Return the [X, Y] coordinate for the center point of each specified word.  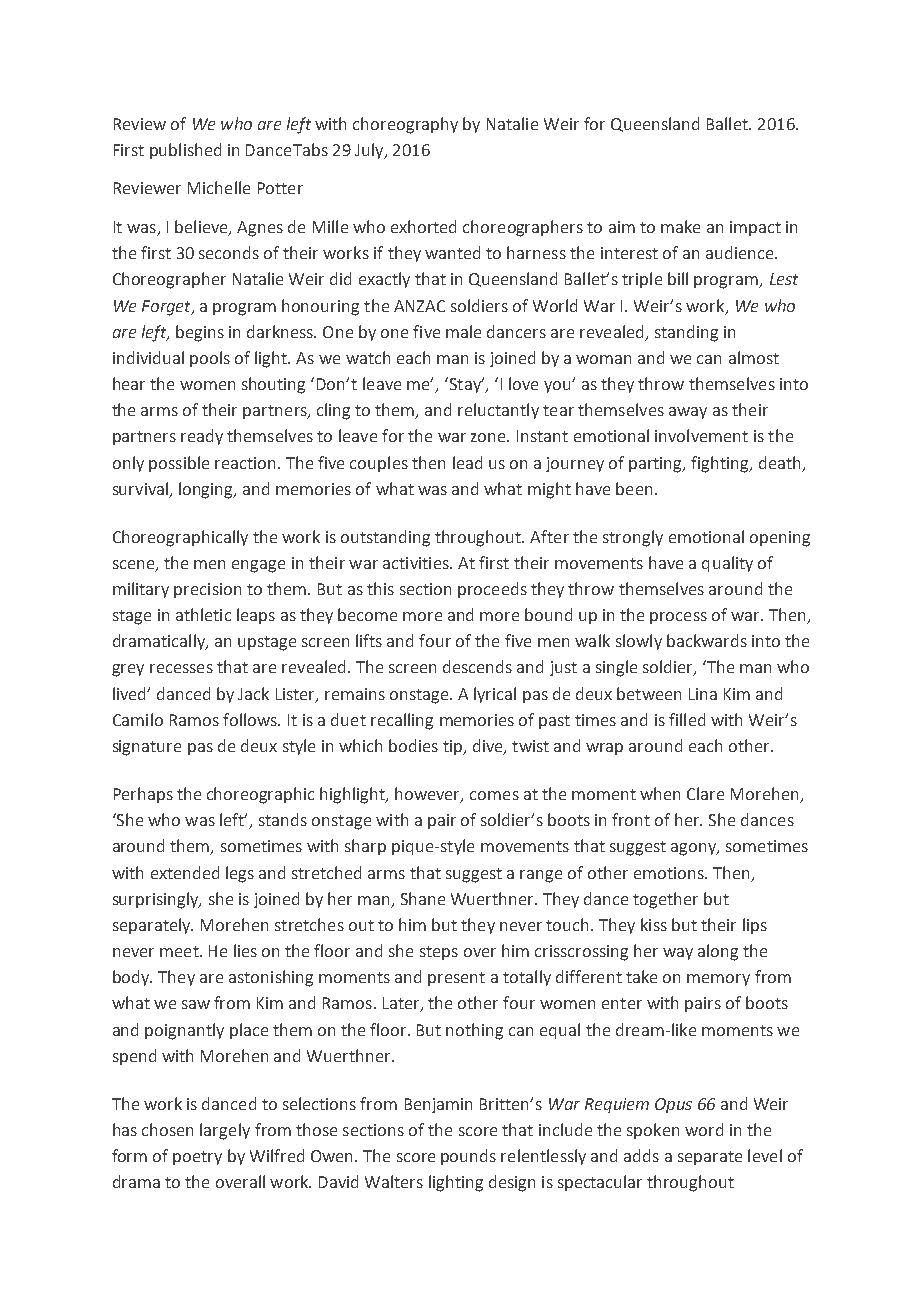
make [680, 226]
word [704, 1129]
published [185, 151]
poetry [197, 1158]
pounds [468, 1157]
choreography [405, 125]
